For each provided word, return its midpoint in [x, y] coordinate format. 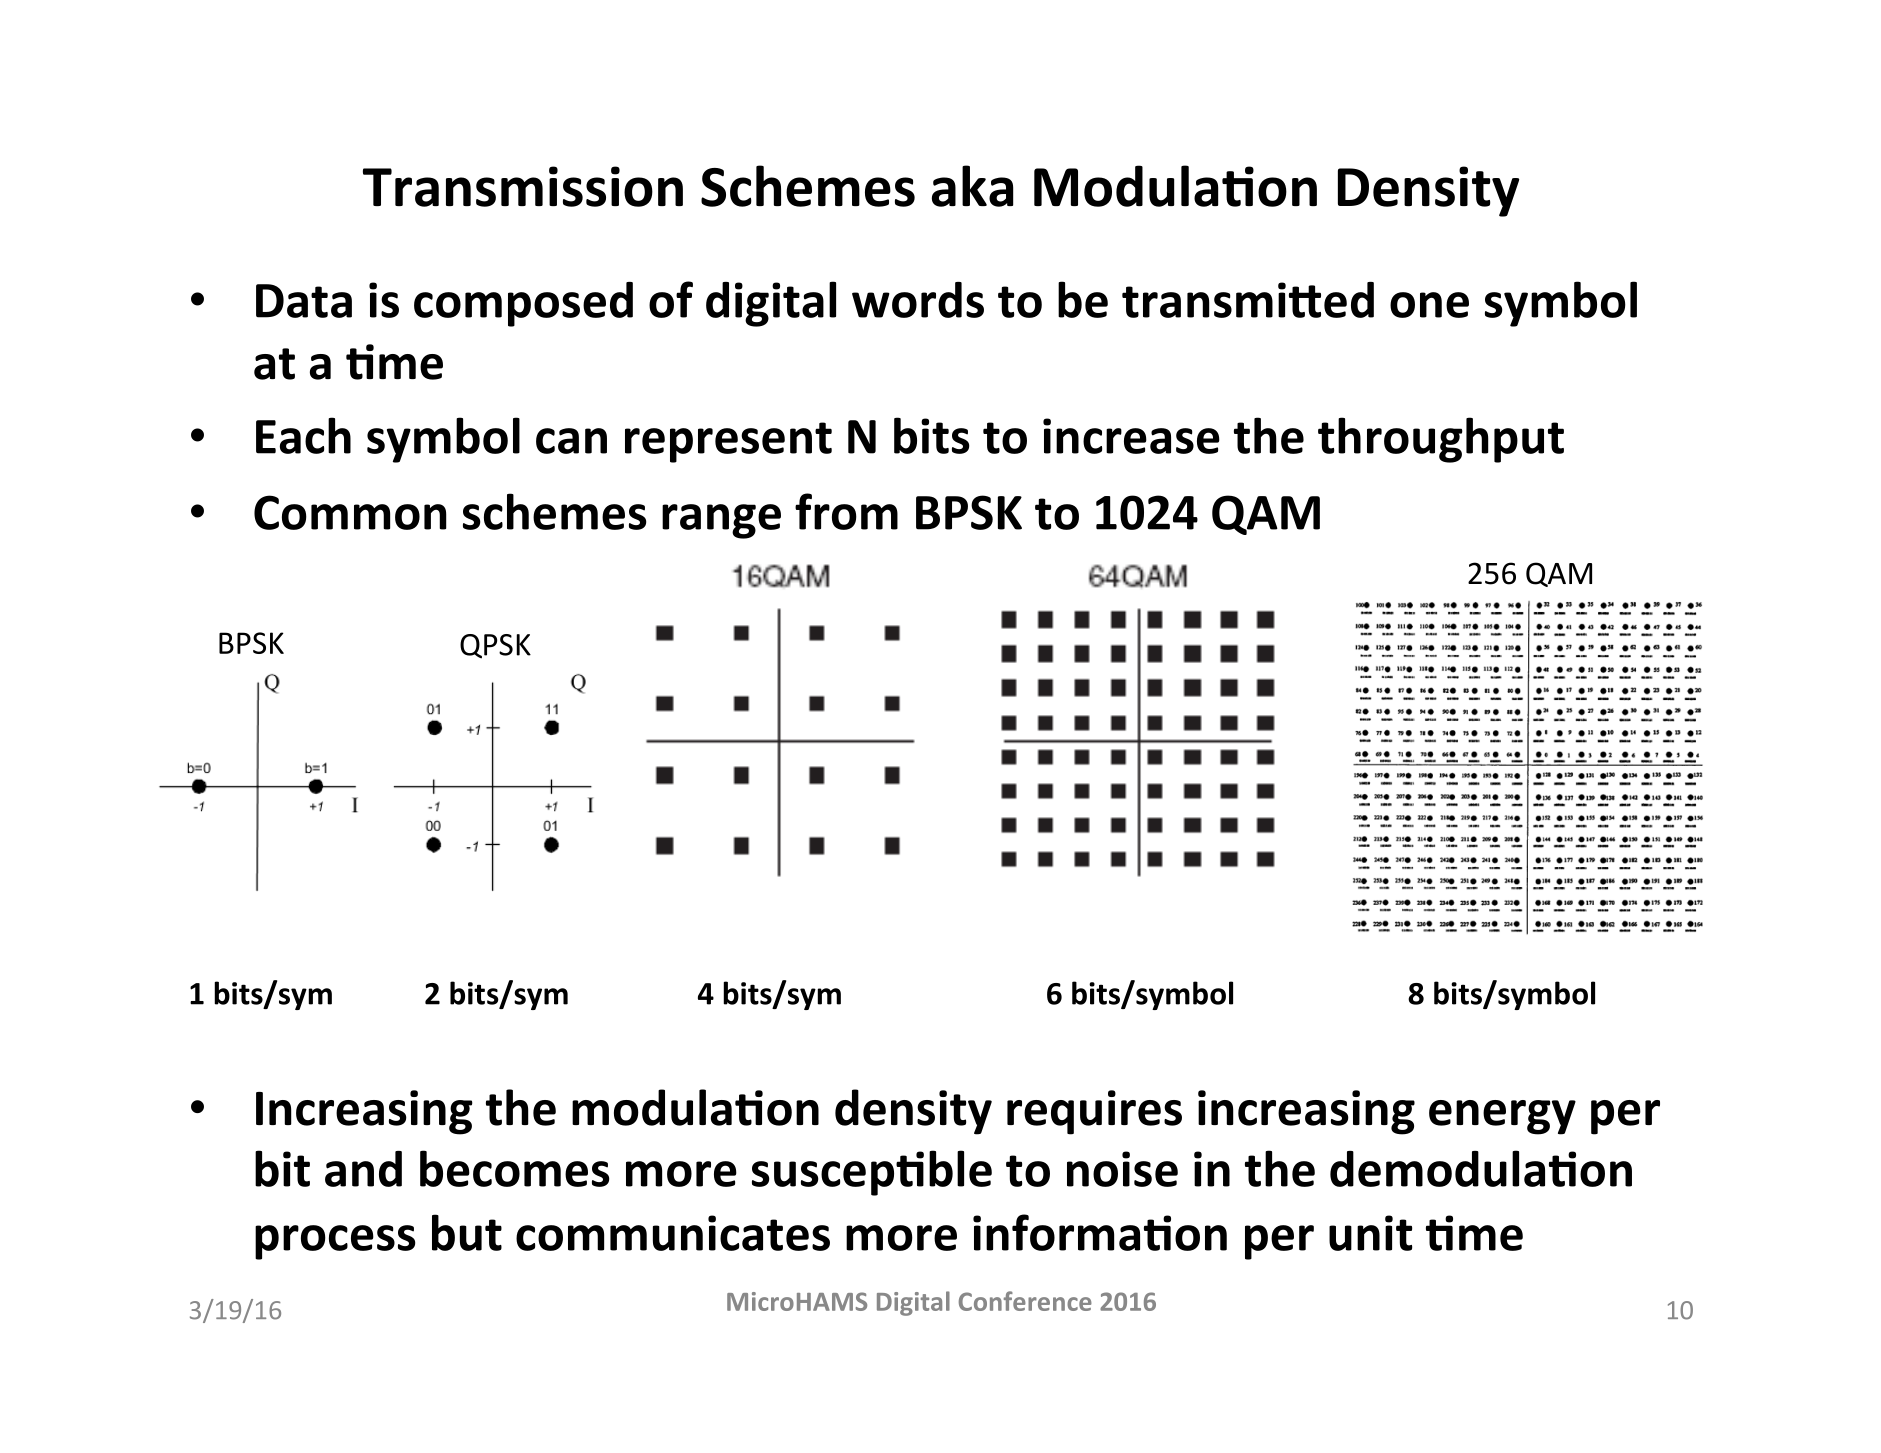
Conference [1025, 1301]
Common [350, 512]
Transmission [523, 186]
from [846, 511]
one [1429, 305]
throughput [1441, 440]
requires [1094, 1112]
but [467, 1232]
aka [972, 186]
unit [1370, 1233]
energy [1502, 1117]
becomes [515, 1168]
